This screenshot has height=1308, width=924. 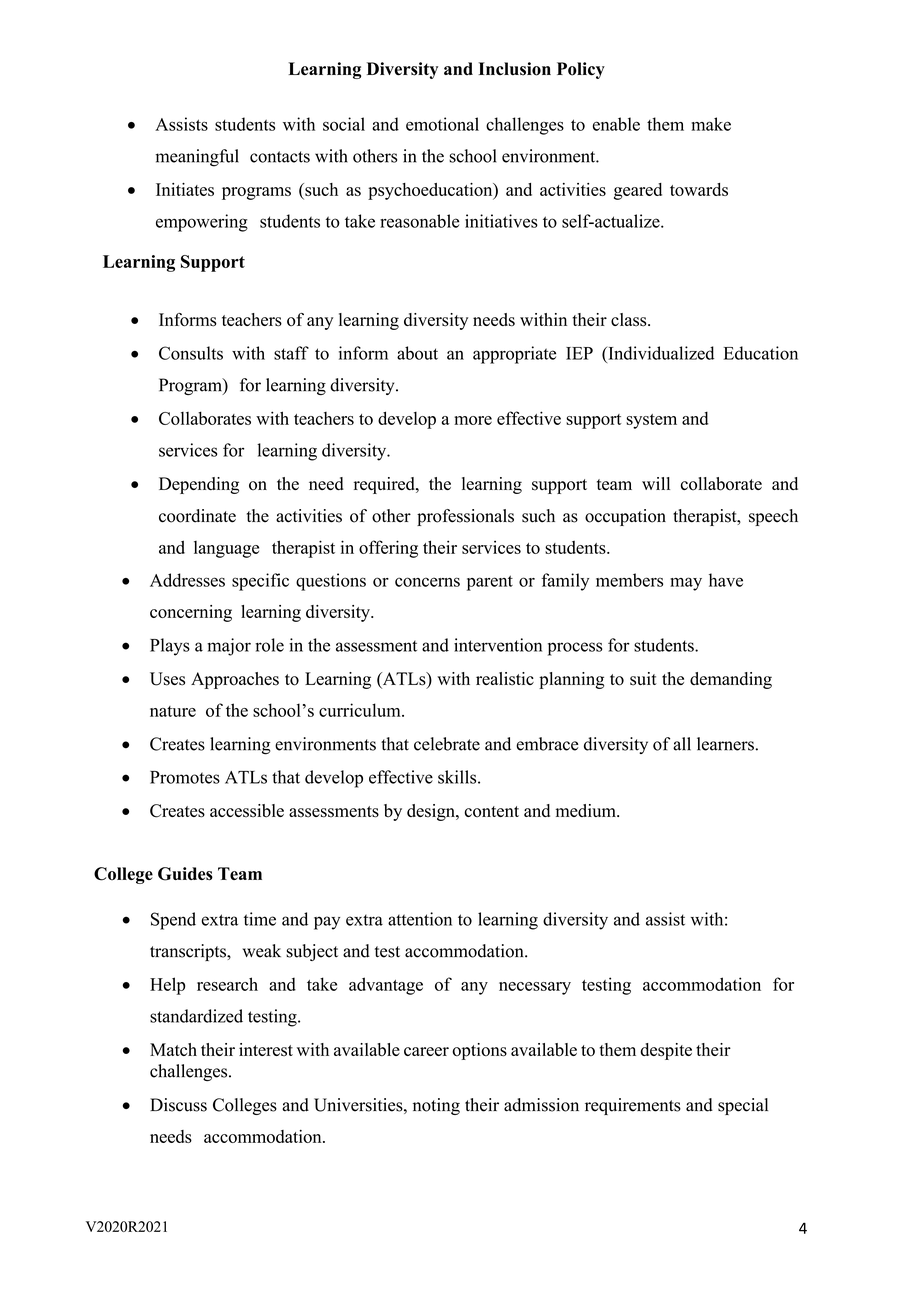 I want to click on despite, so click(x=666, y=1051).
